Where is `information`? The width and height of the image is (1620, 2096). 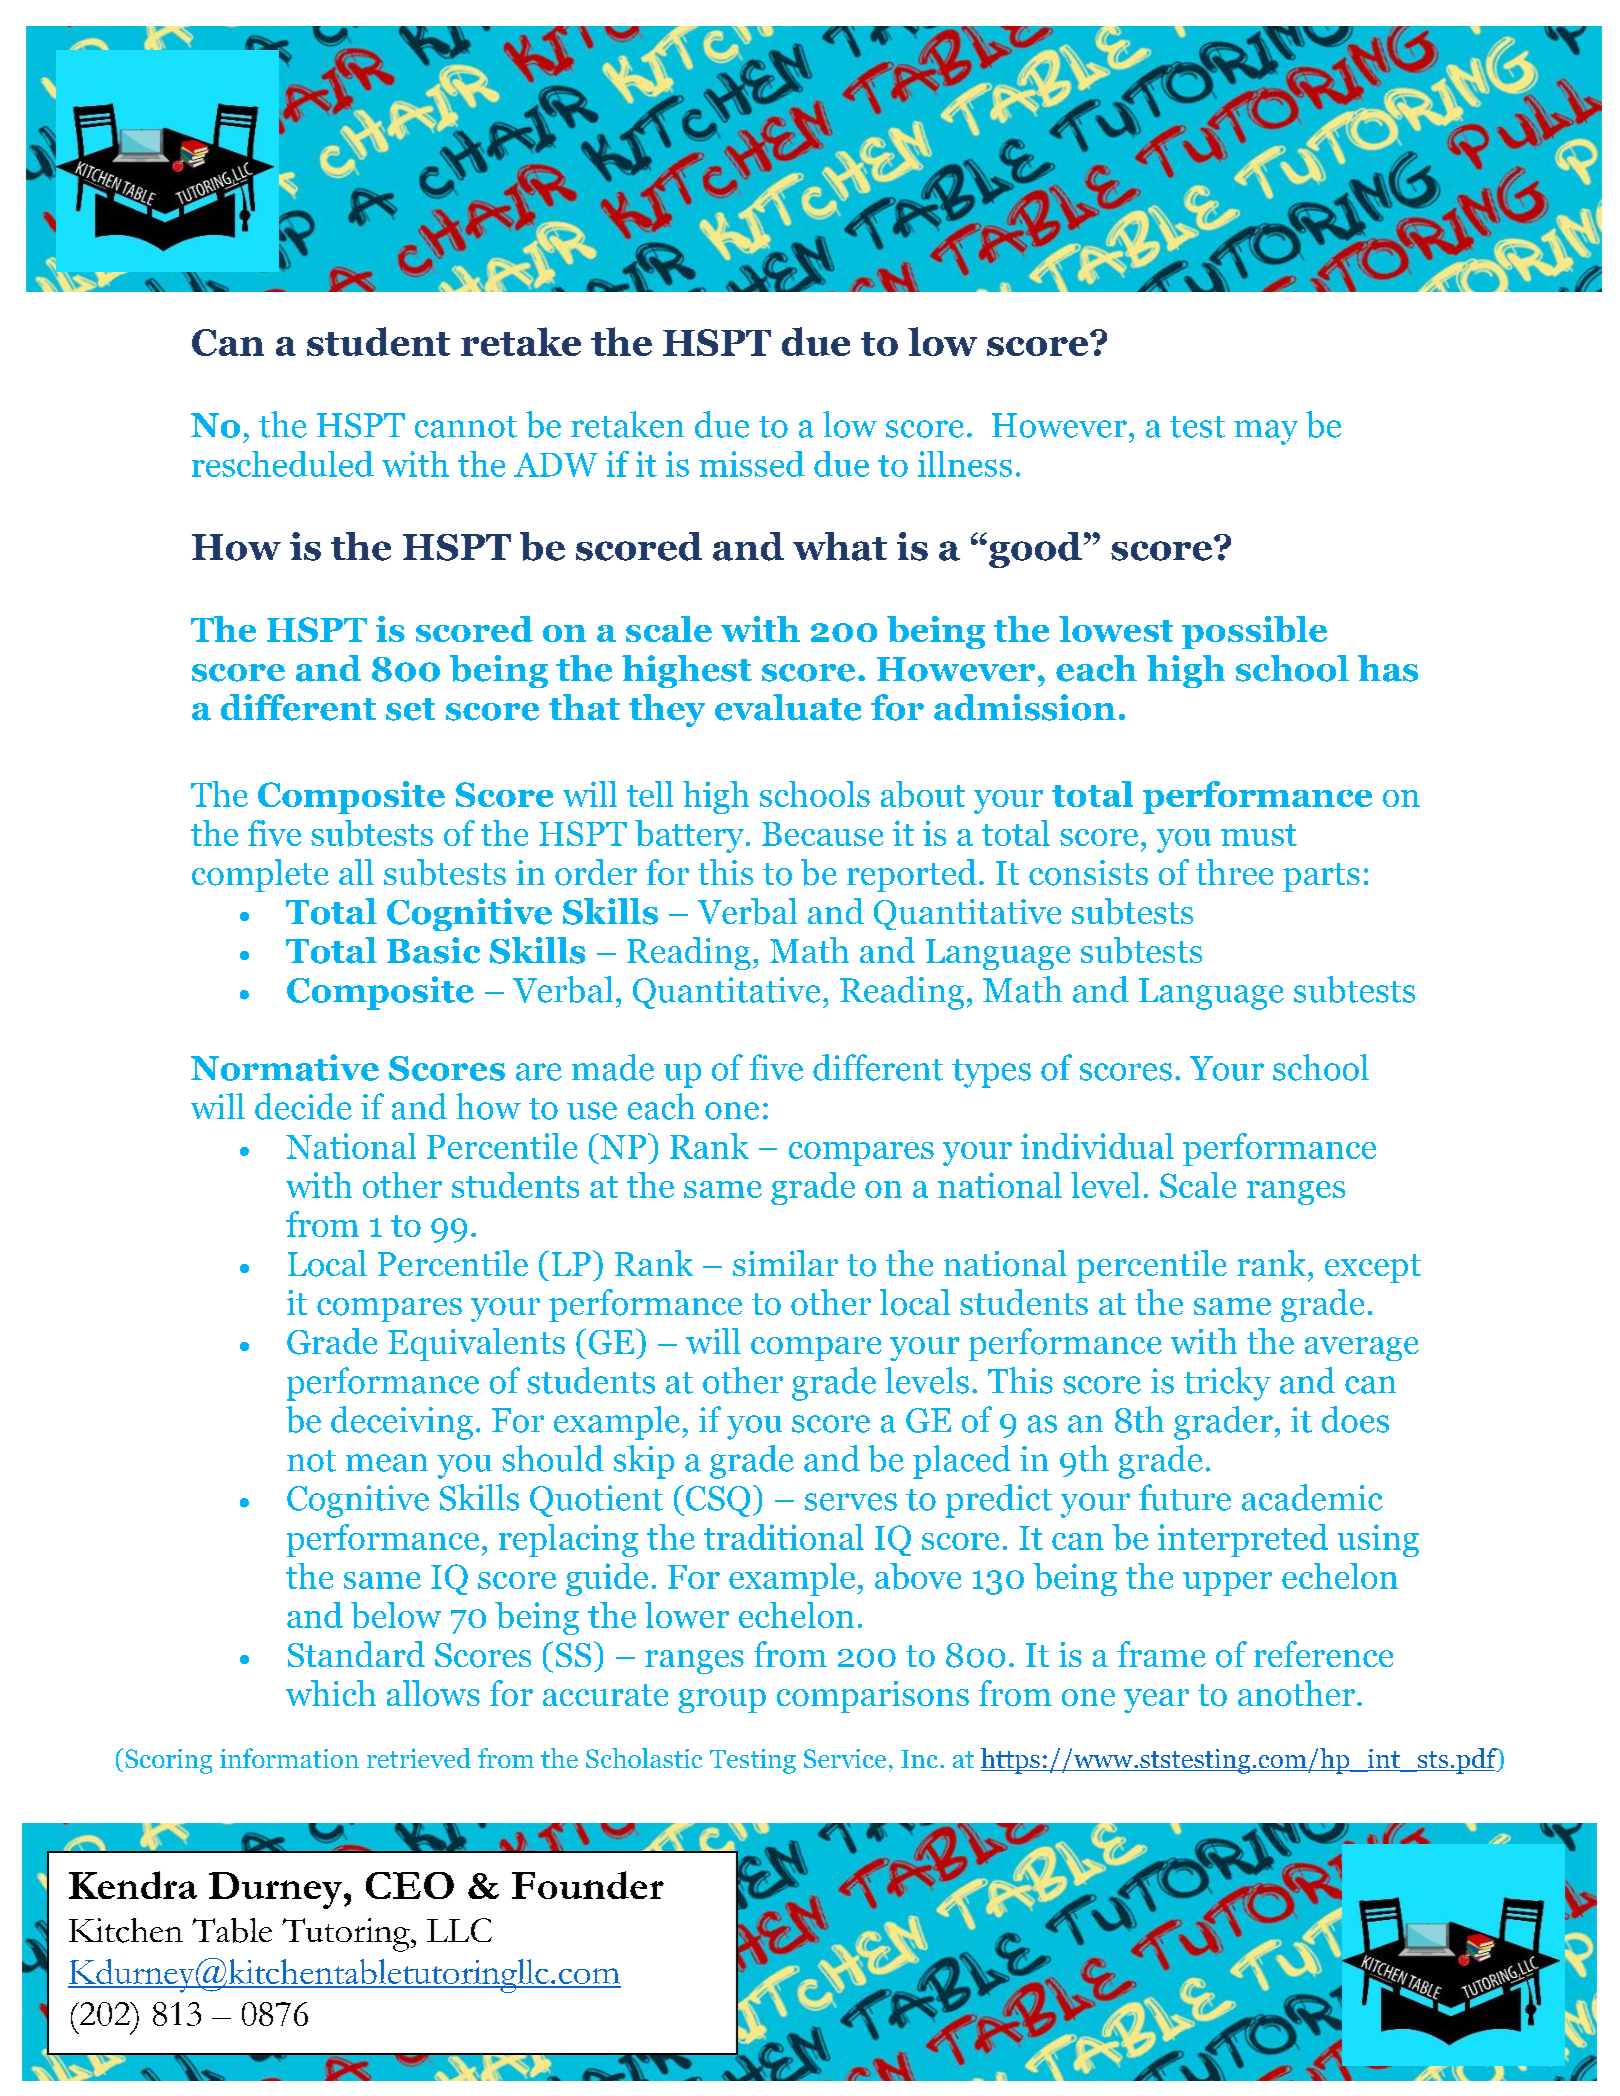
information is located at coordinates (289, 1758).
